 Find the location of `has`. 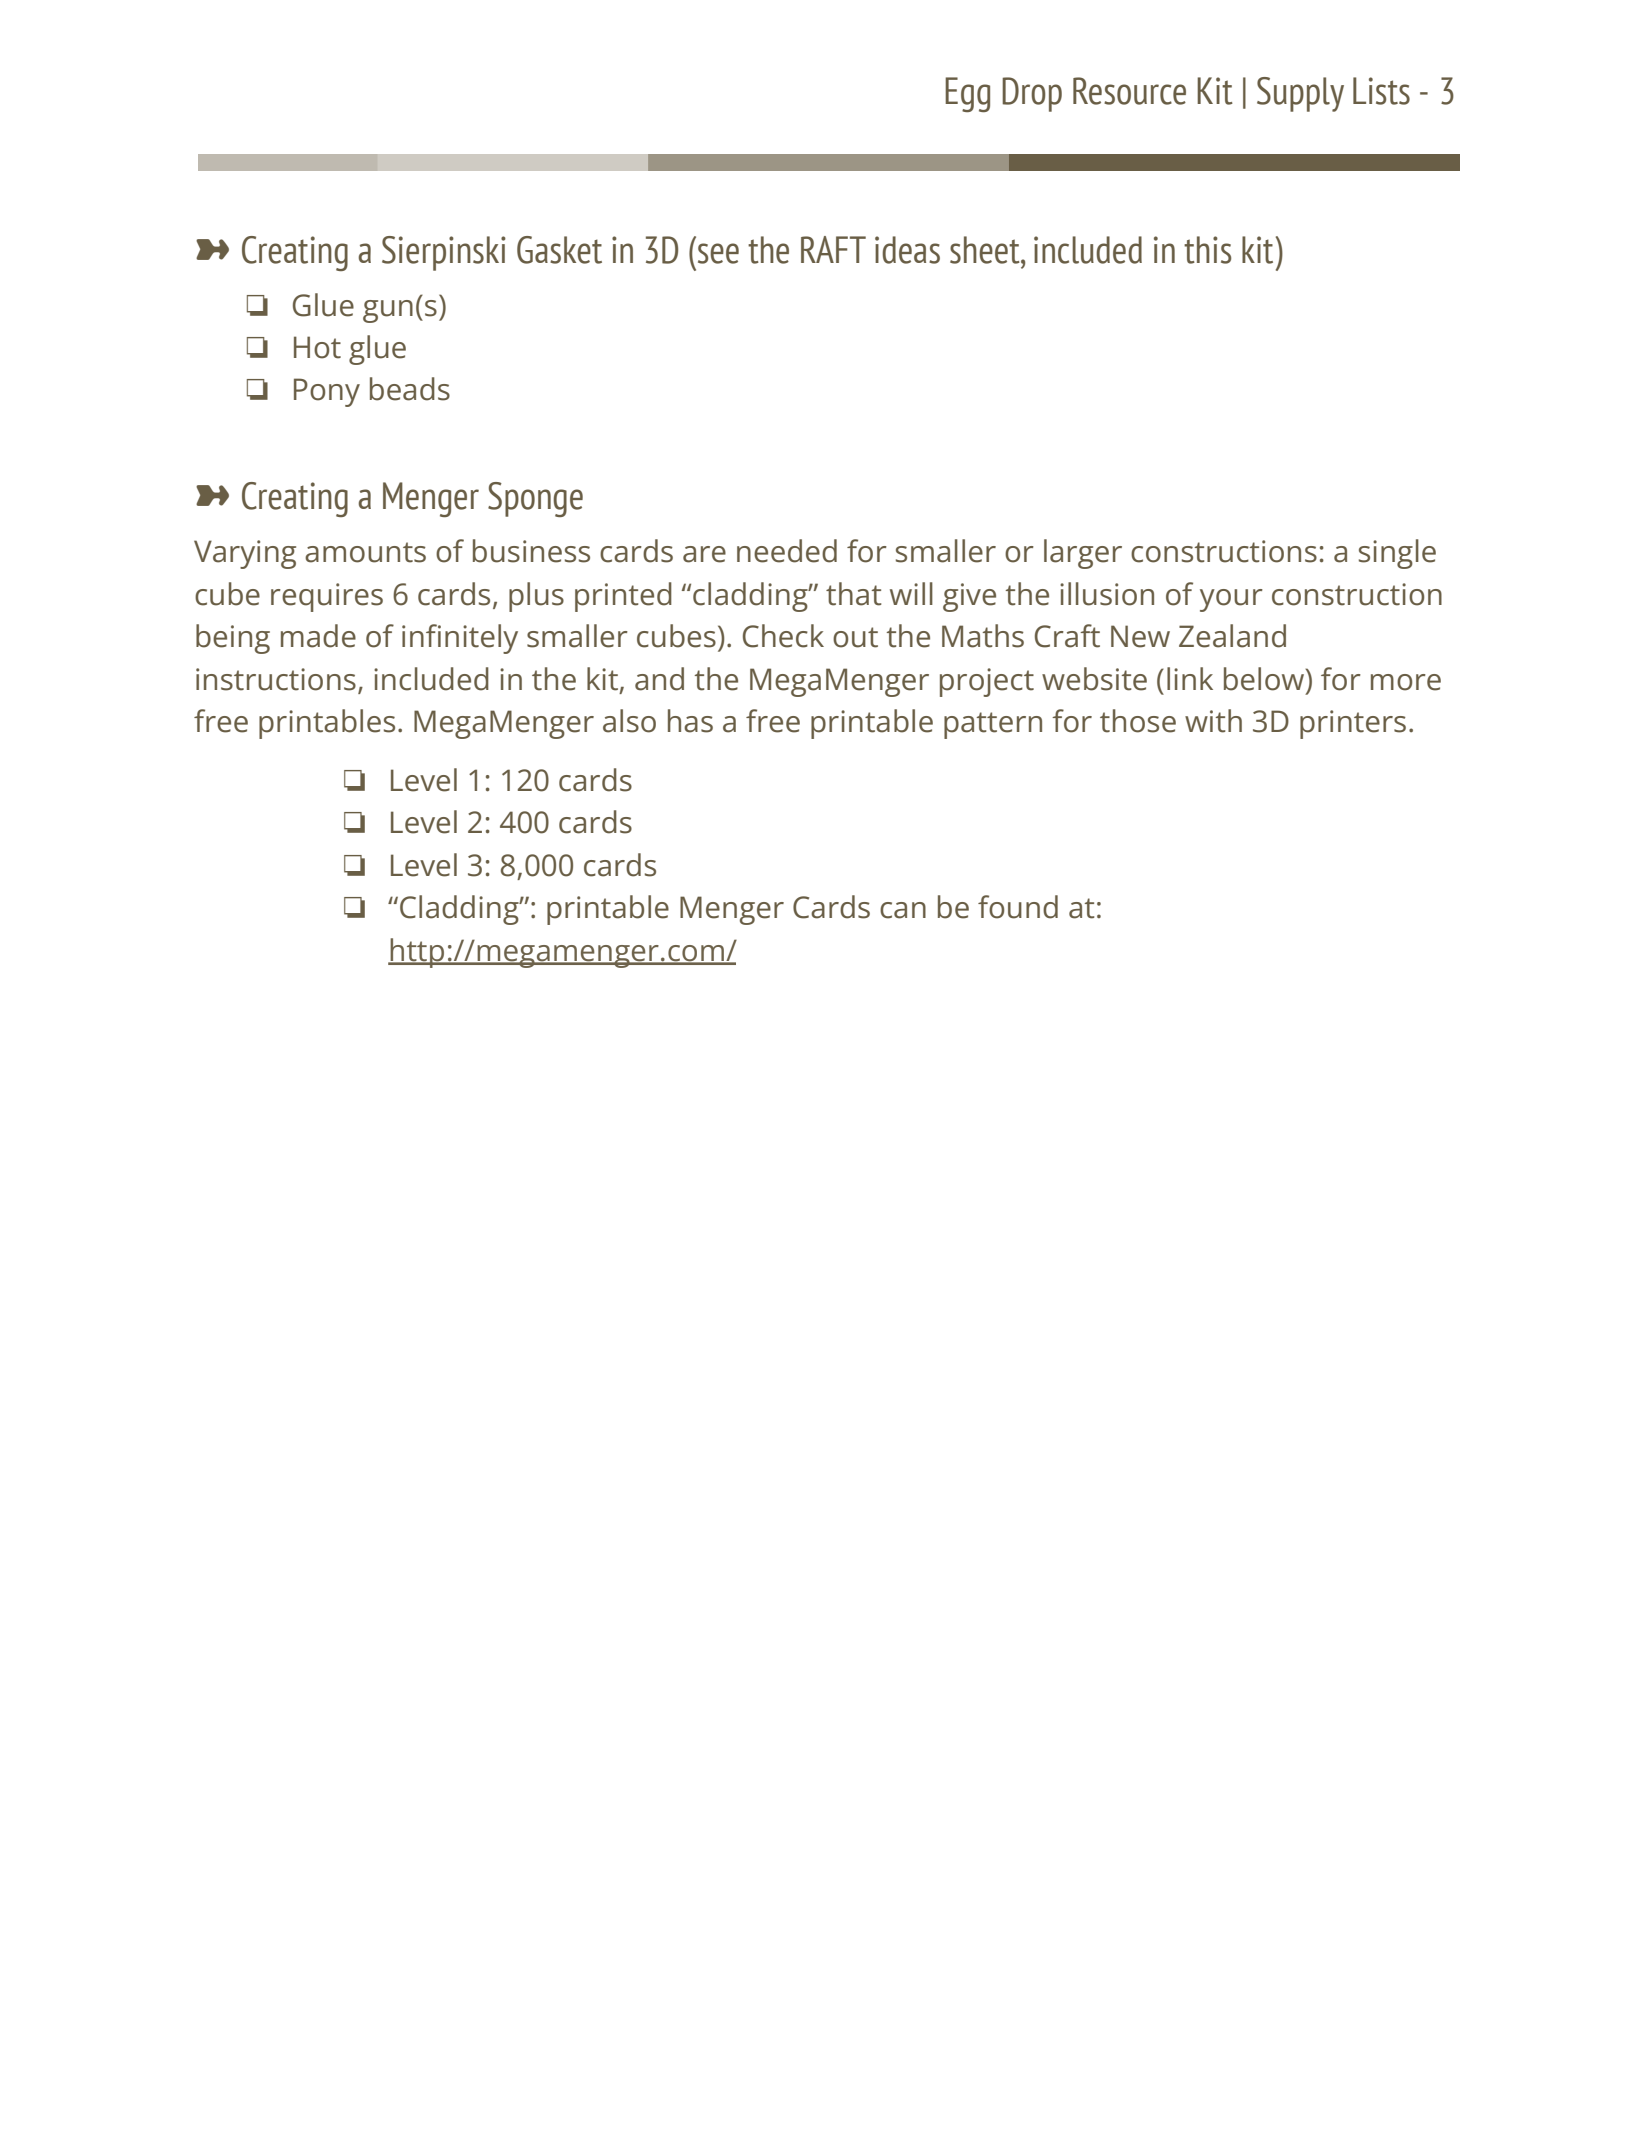

has is located at coordinates (690, 721).
